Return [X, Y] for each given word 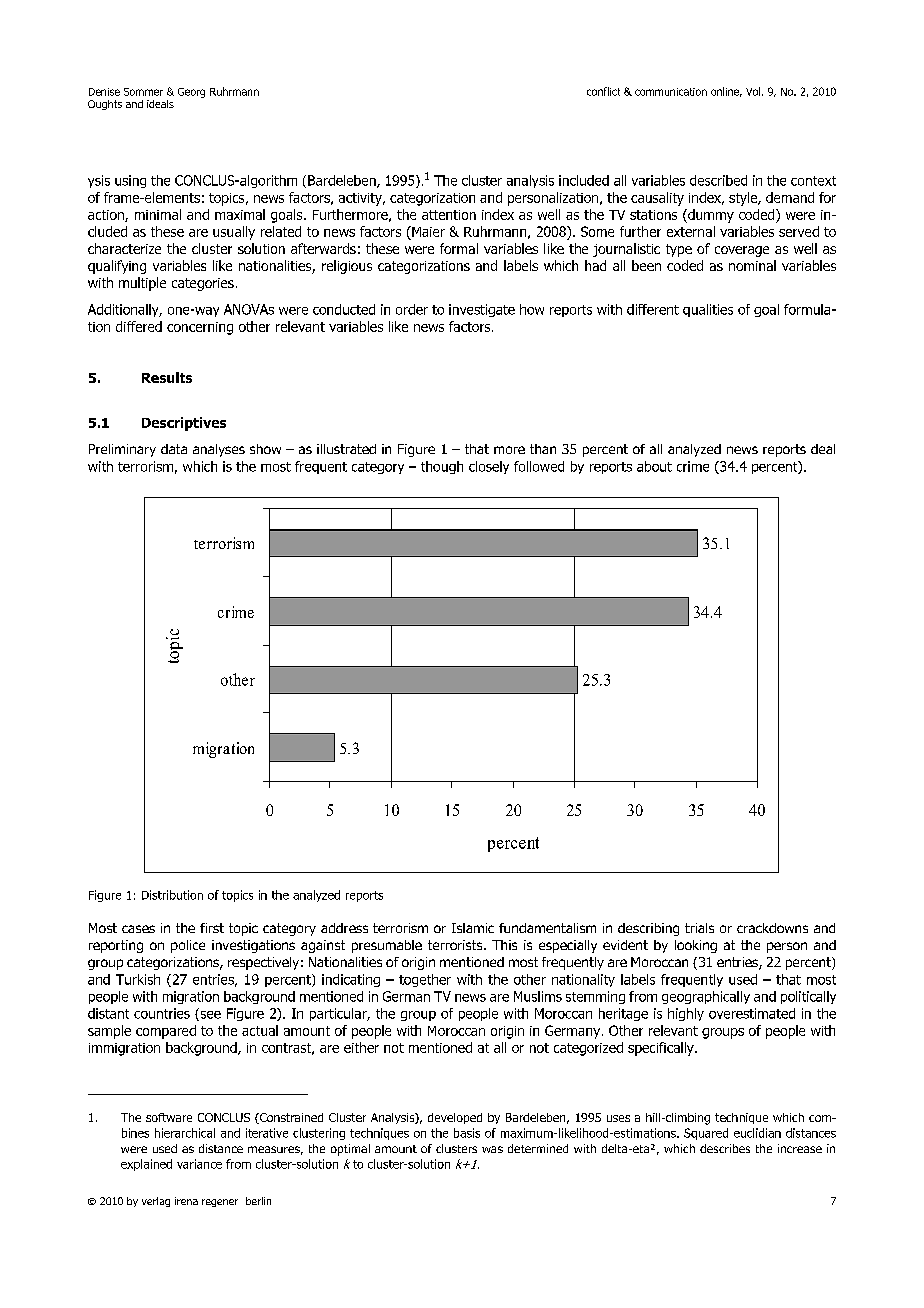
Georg [191, 93]
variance [199, 1164]
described [718, 180]
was [492, 1149]
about [654, 466]
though [442, 467]
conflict [603, 91]
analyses [219, 450]
